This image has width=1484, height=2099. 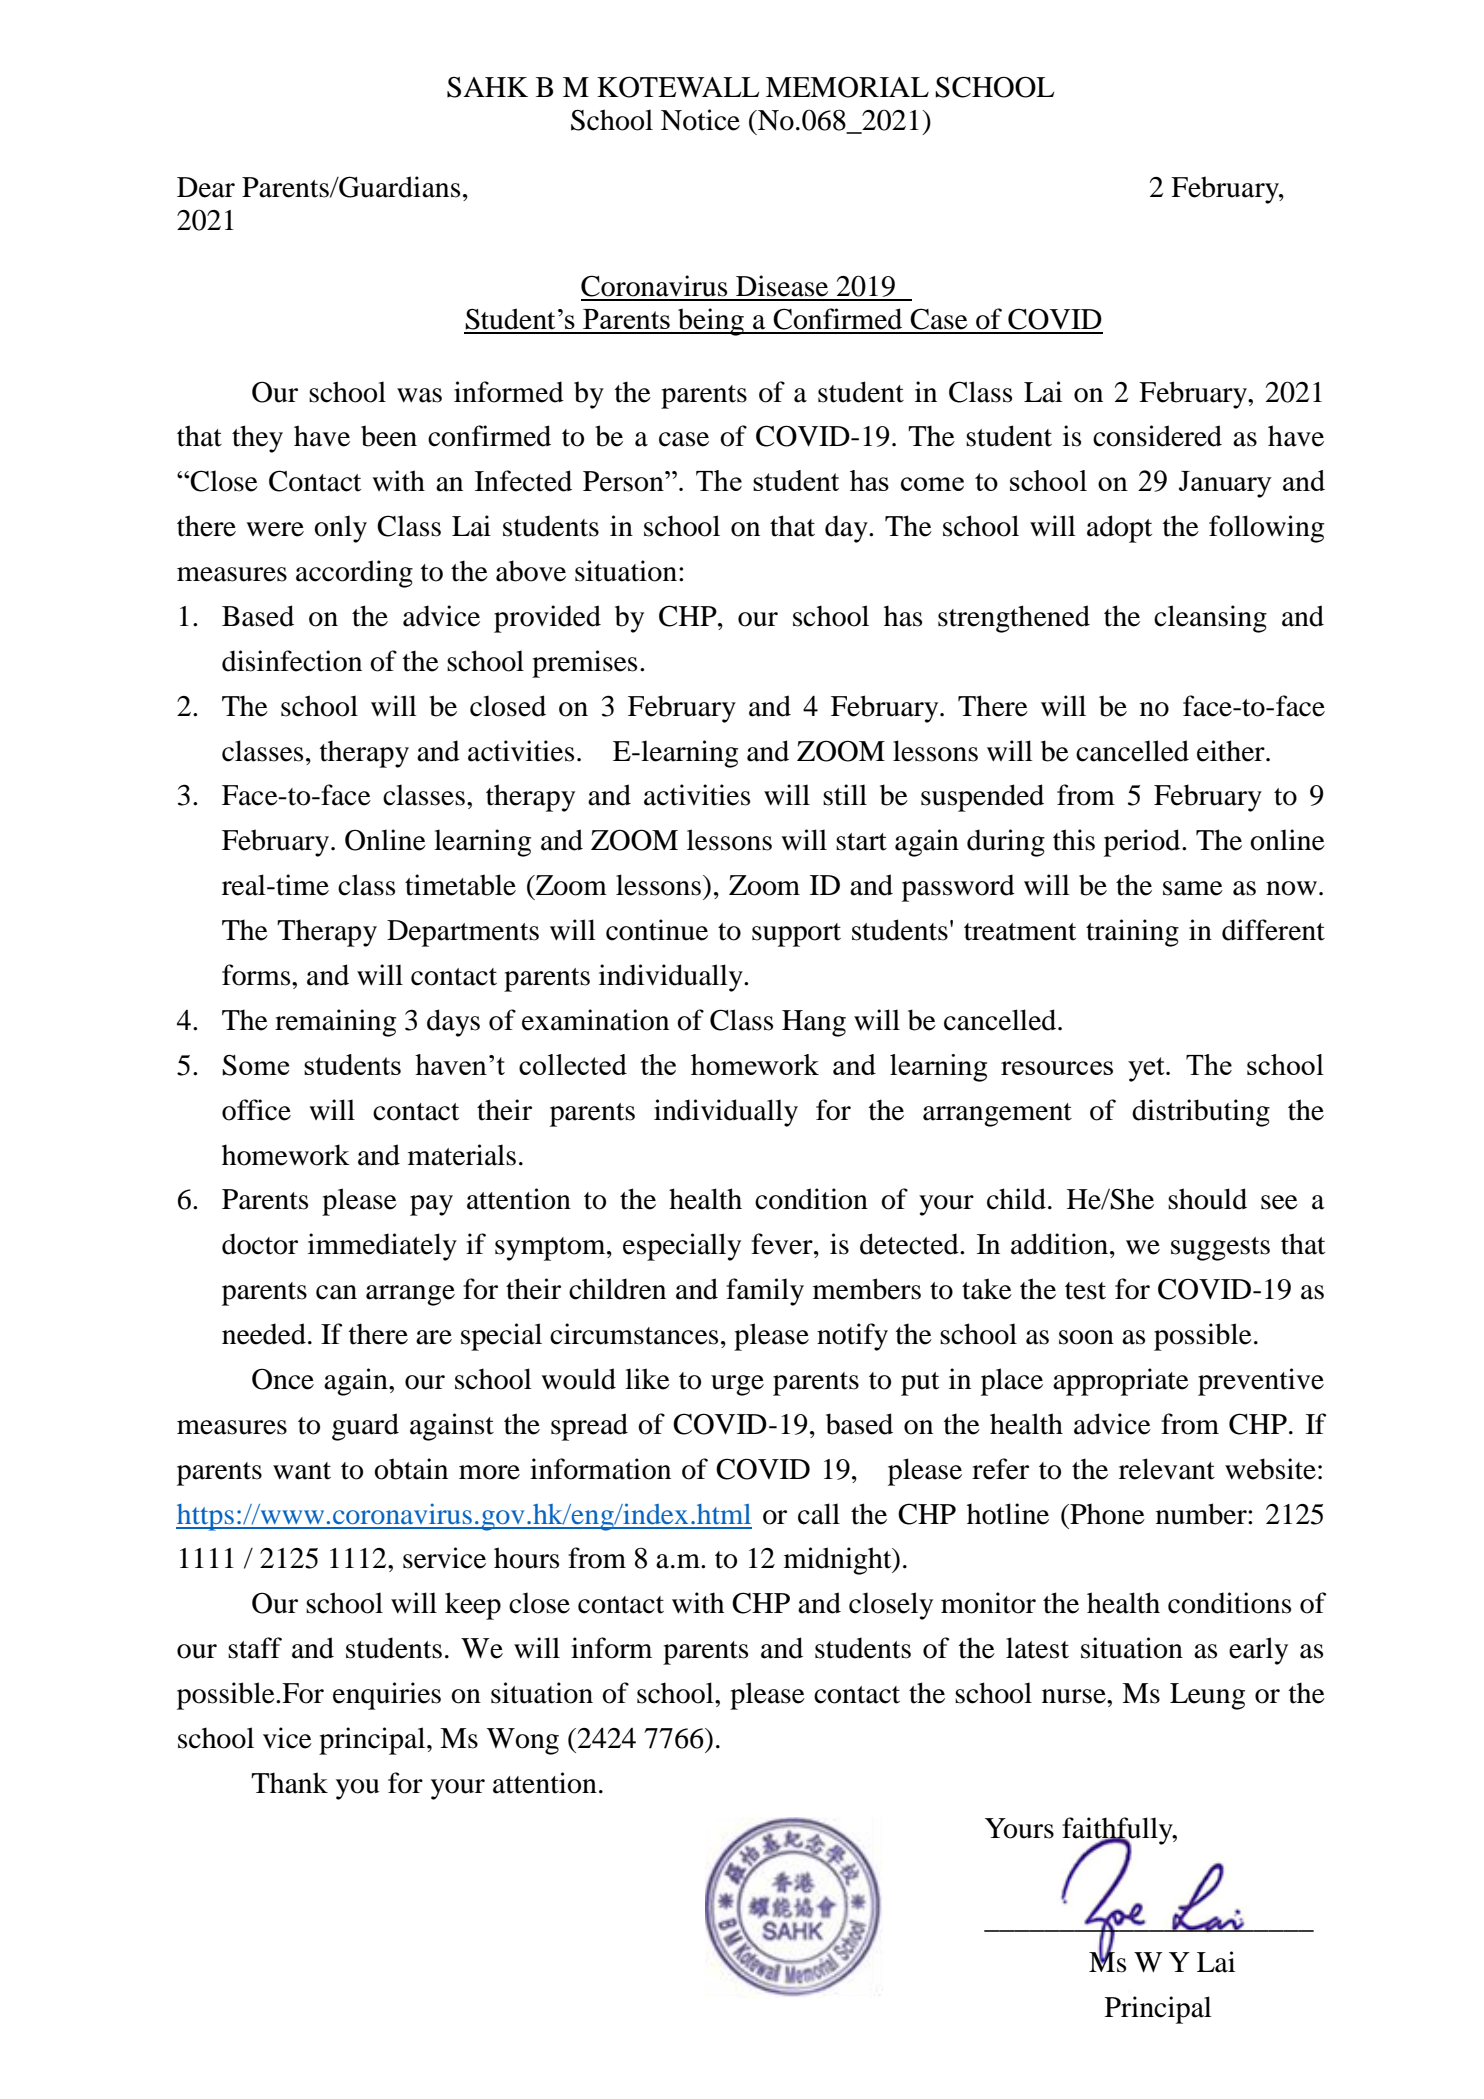 What do you see at coordinates (523, 1741) in the image?
I see `Wong` at bounding box center [523, 1741].
